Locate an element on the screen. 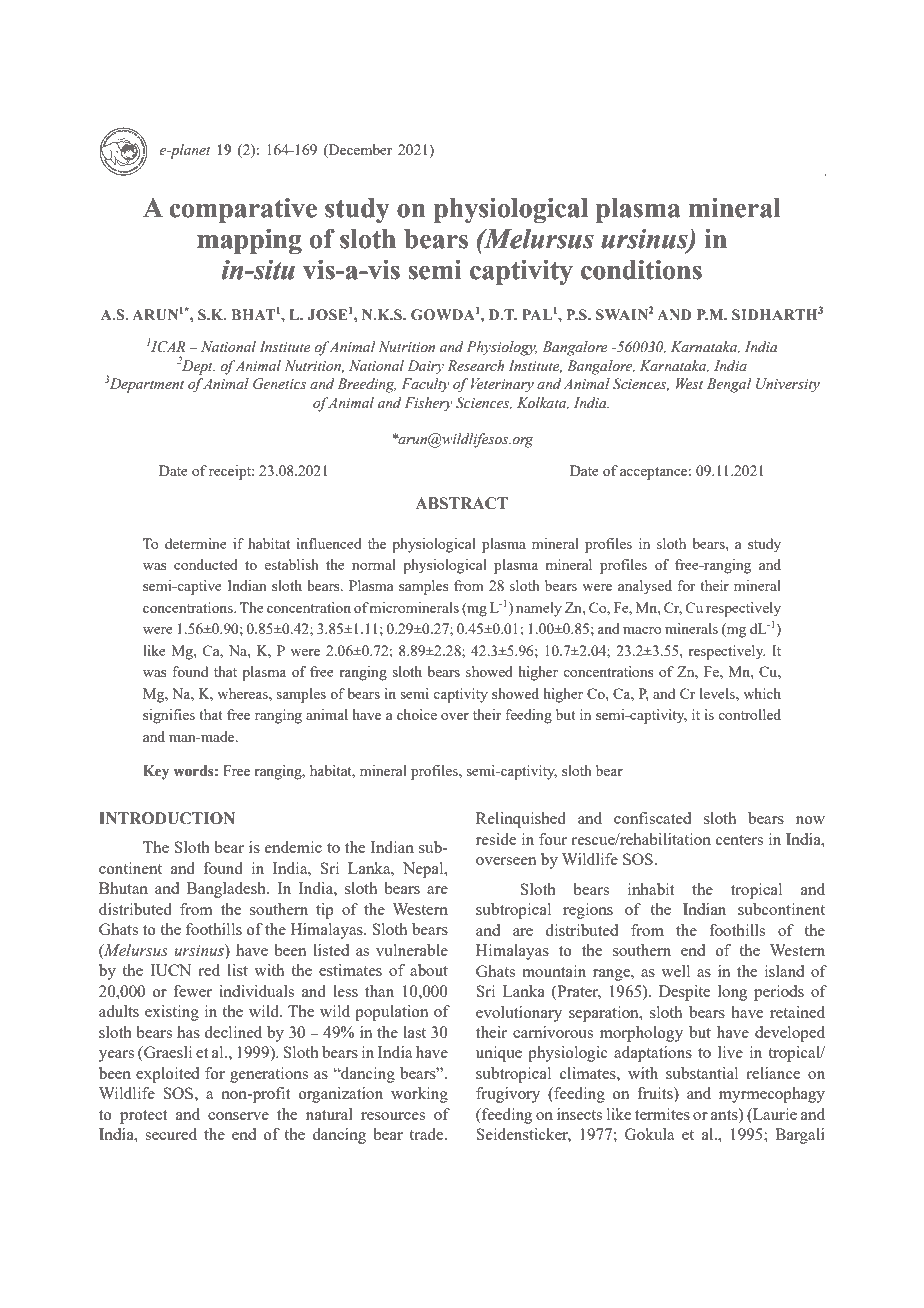  conditions is located at coordinates (641, 270).
